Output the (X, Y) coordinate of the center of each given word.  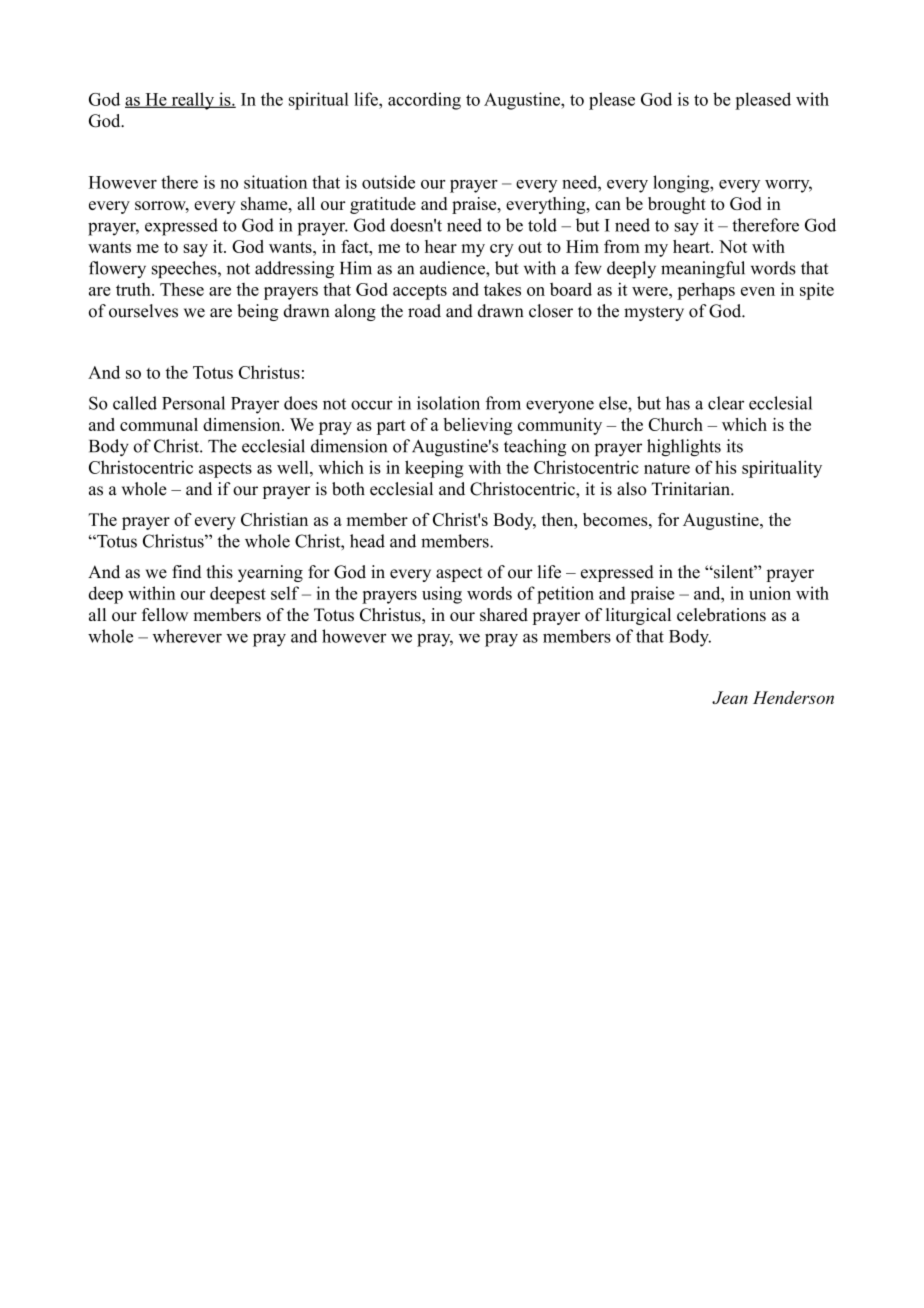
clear (726, 403)
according (424, 101)
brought (677, 205)
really (192, 101)
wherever (187, 636)
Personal (193, 403)
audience (453, 268)
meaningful (703, 269)
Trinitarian (691, 489)
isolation (448, 403)
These (182, 289)
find (186, 572)
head (367, 541)
